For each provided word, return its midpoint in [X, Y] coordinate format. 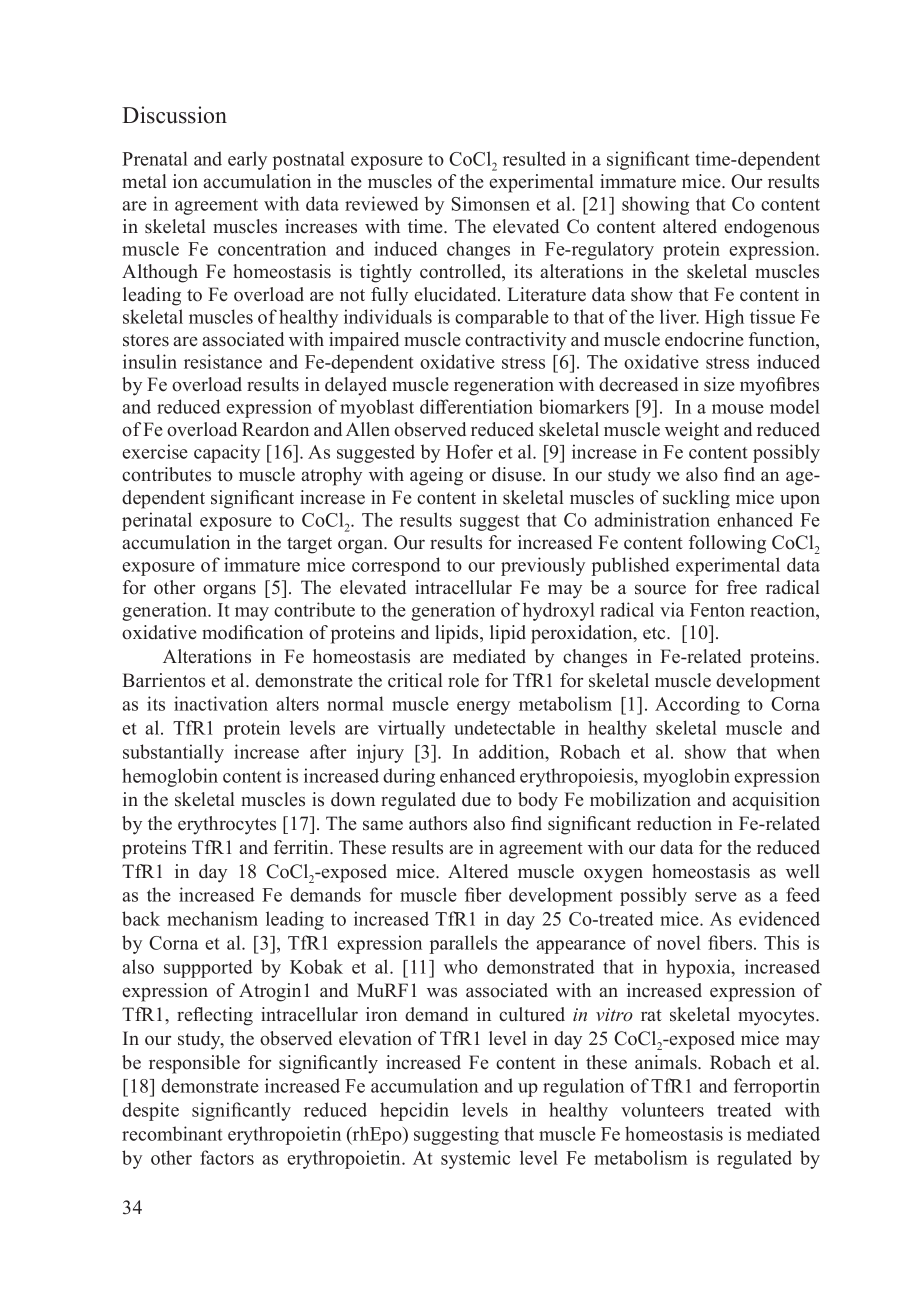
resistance [223, 361]
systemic [475, 1159]
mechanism [212, 918]
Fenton [717, 610]
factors [227, 1157]
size [719, 384]
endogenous [771, 228]
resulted [534, 158]
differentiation [476, 406]
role [463, 680]
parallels [463, 944]
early [247, 160]
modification [252, 632]
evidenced [779, 918]
